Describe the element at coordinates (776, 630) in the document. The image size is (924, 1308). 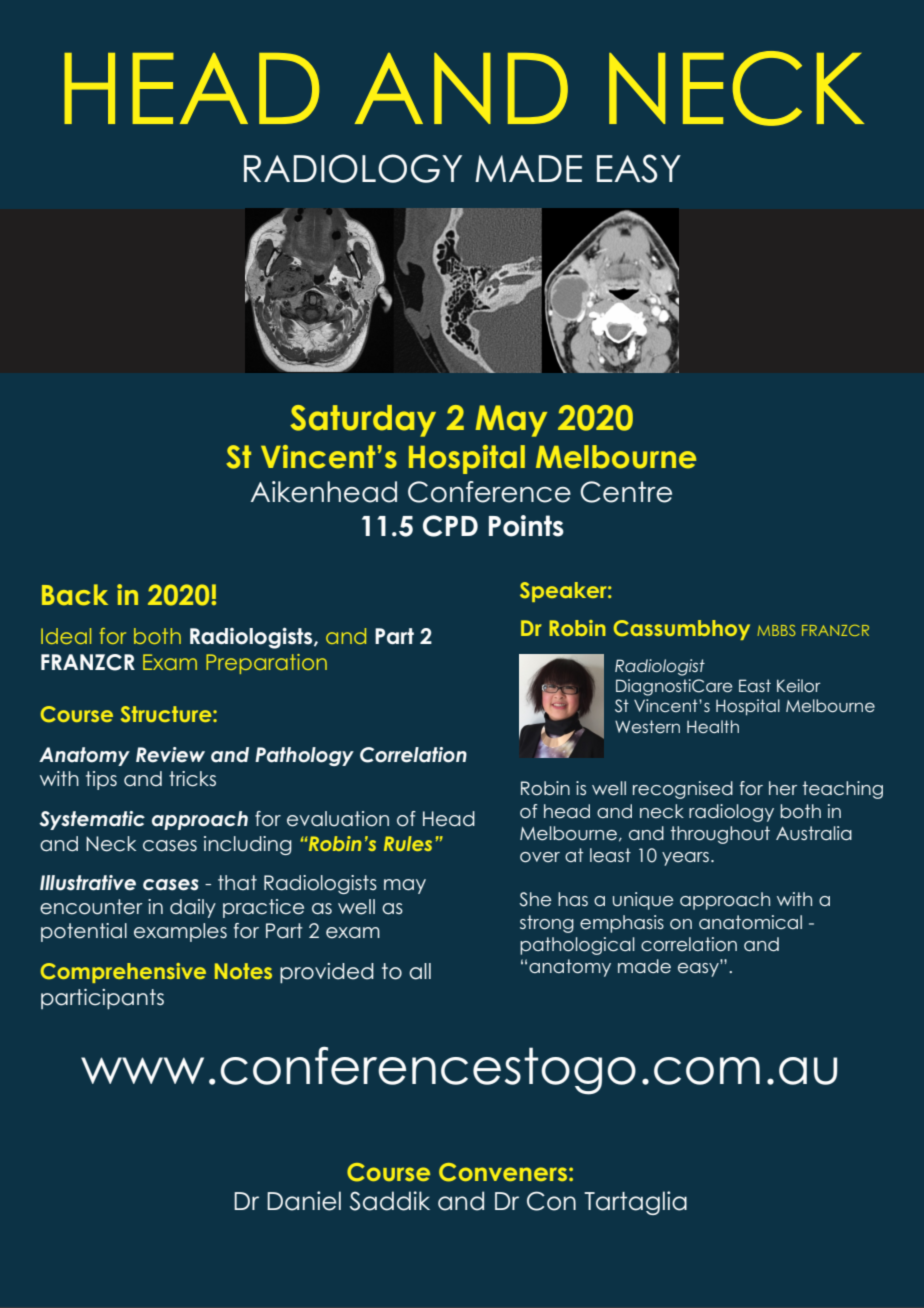
I see `MBBS` at that location.
